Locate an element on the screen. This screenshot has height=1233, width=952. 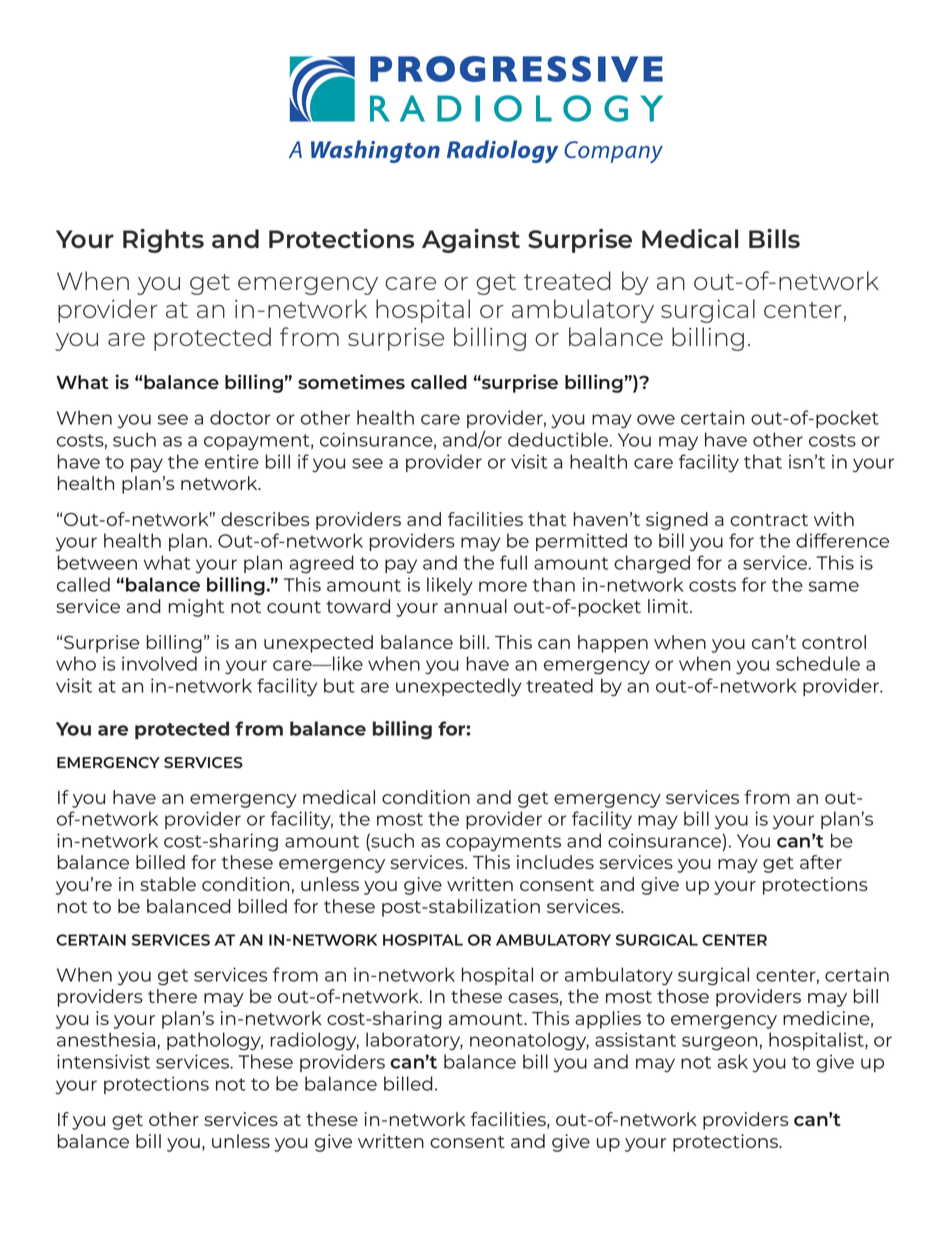
after is located at coordinates (821, 862).
